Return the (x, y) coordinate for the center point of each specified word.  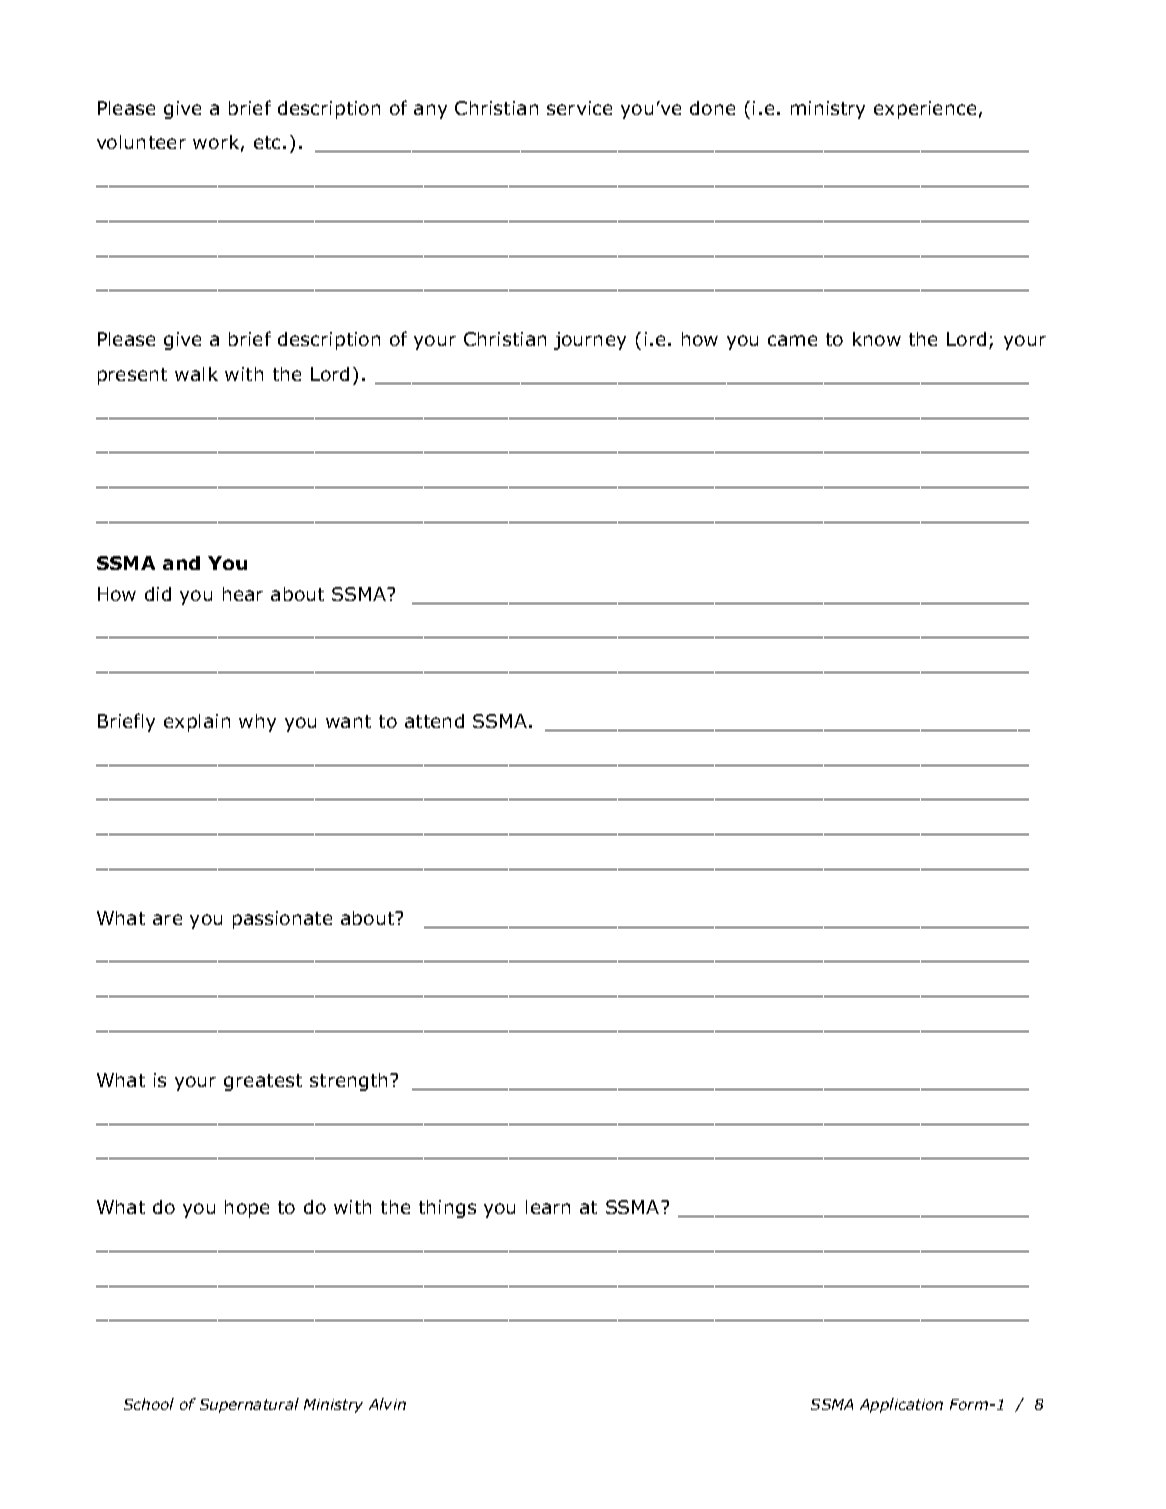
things (447, 1209)
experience (925, 110)
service (579, 108)
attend (434, 721)
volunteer (141, 142)
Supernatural (249, 1405)
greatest (263, 1082)
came (792, 340)
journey (590, 341)
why (257, 723)
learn (548, 1207)
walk (196, 374)
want (348, 721)
